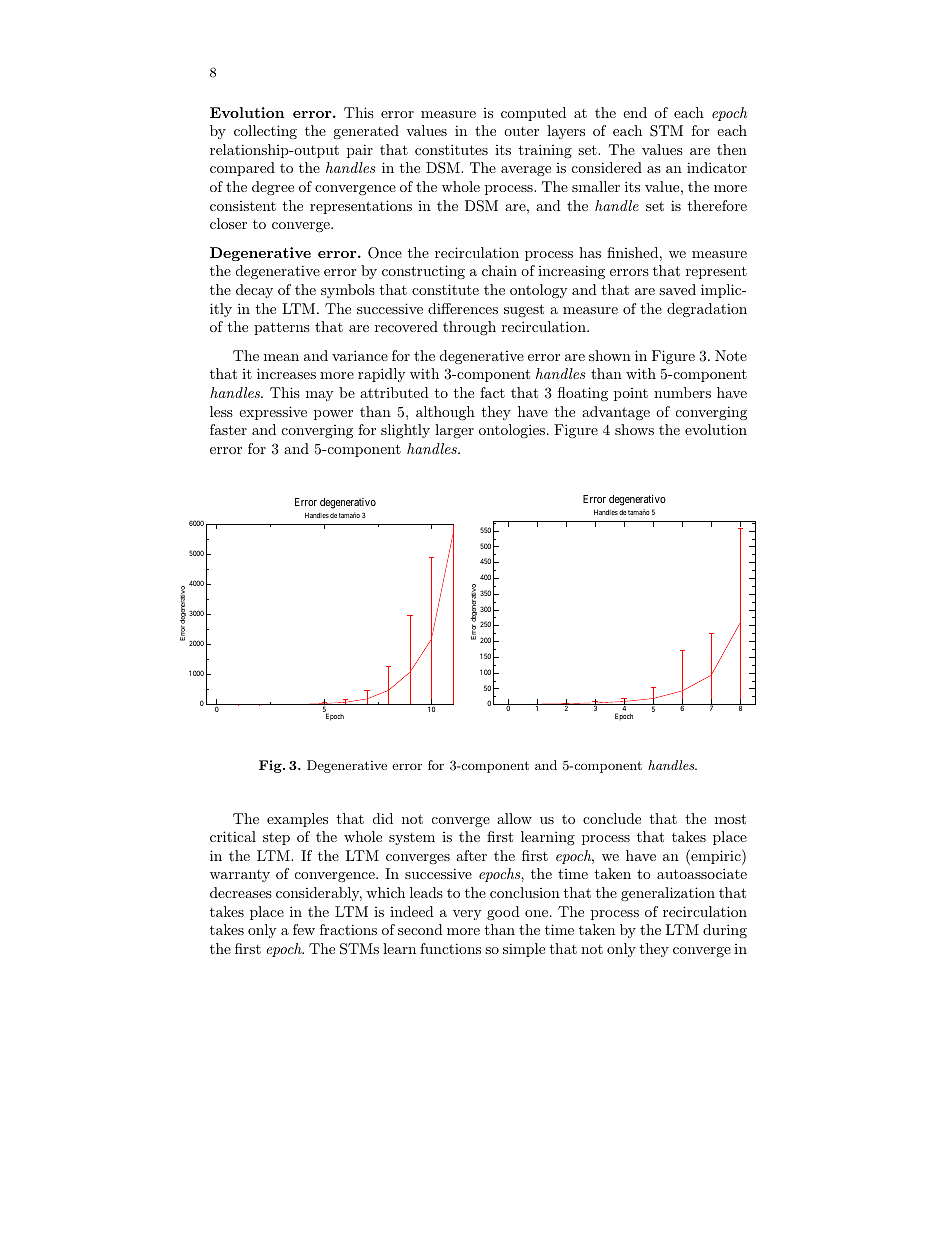 The image size is (952, 1233). Describe the element at coordinates (635, 112) in the page. I see `end` at that location.
